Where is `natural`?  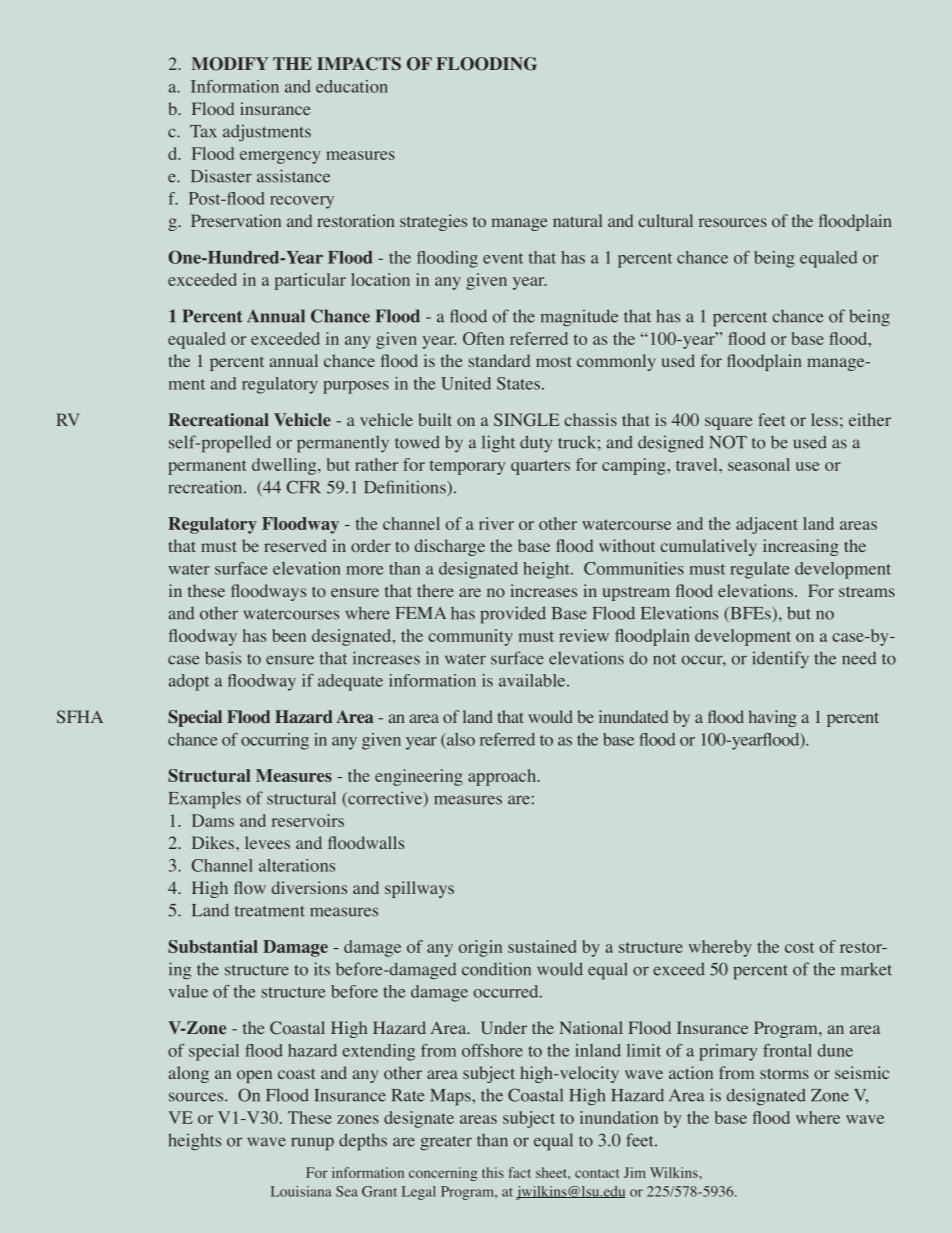
natural is located at coordinates (577, 220).
